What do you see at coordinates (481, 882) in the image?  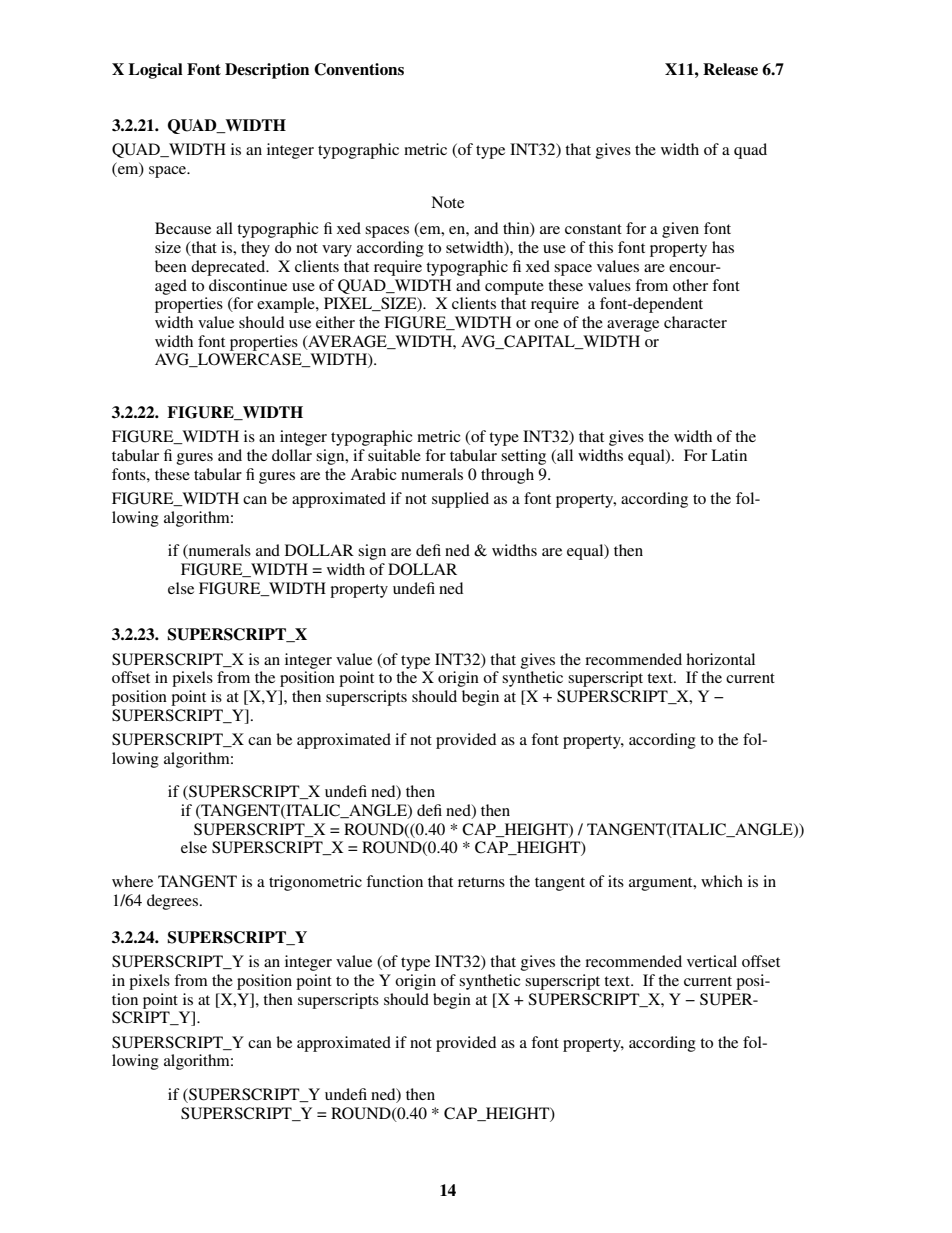 I see `returns` at bounding box center [481, 882].
